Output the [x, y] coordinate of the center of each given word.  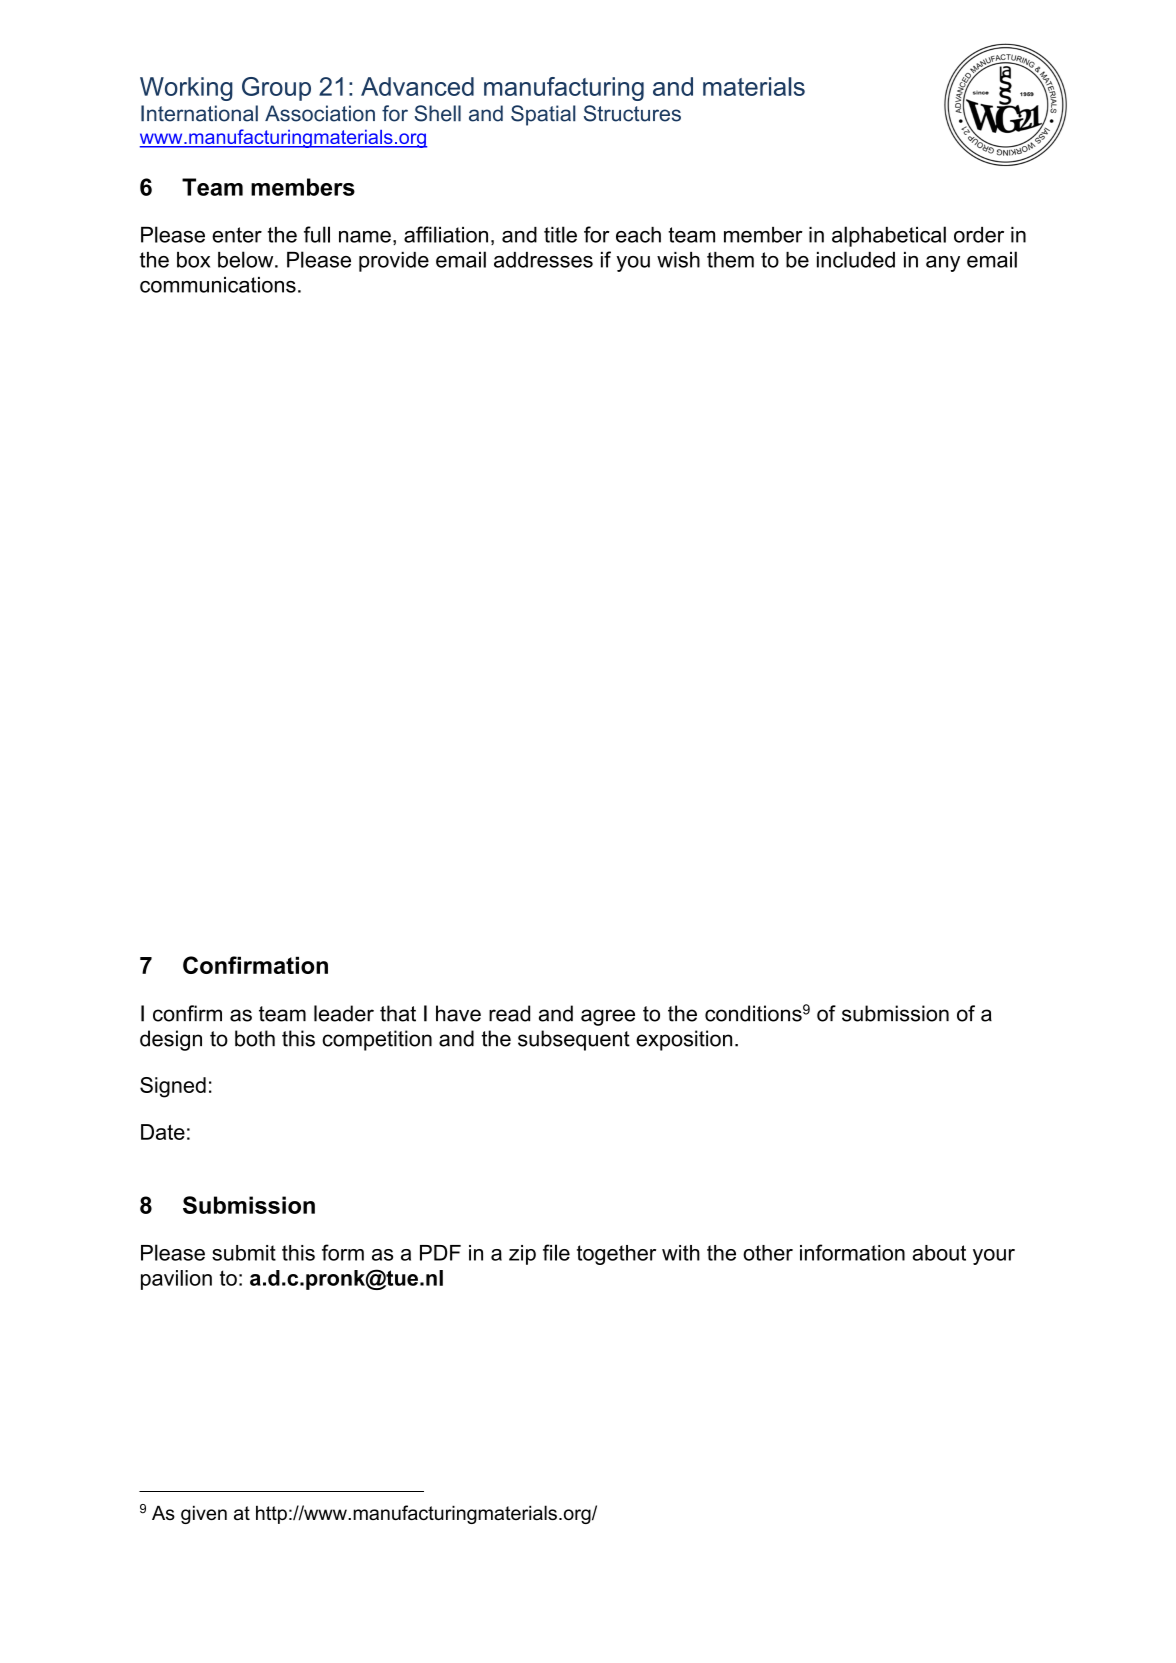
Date [163, 1132]
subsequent [574, 1040]
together [616, 1255]
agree [608, 1017]
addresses [543, 260]
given [204, 1514]
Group [276, 89]
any [943, 264]
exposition [684, 1040]
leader [344, 1013]
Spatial [543, 115]
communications [218, 285]
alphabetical [889, 236]
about [939, 1253]
